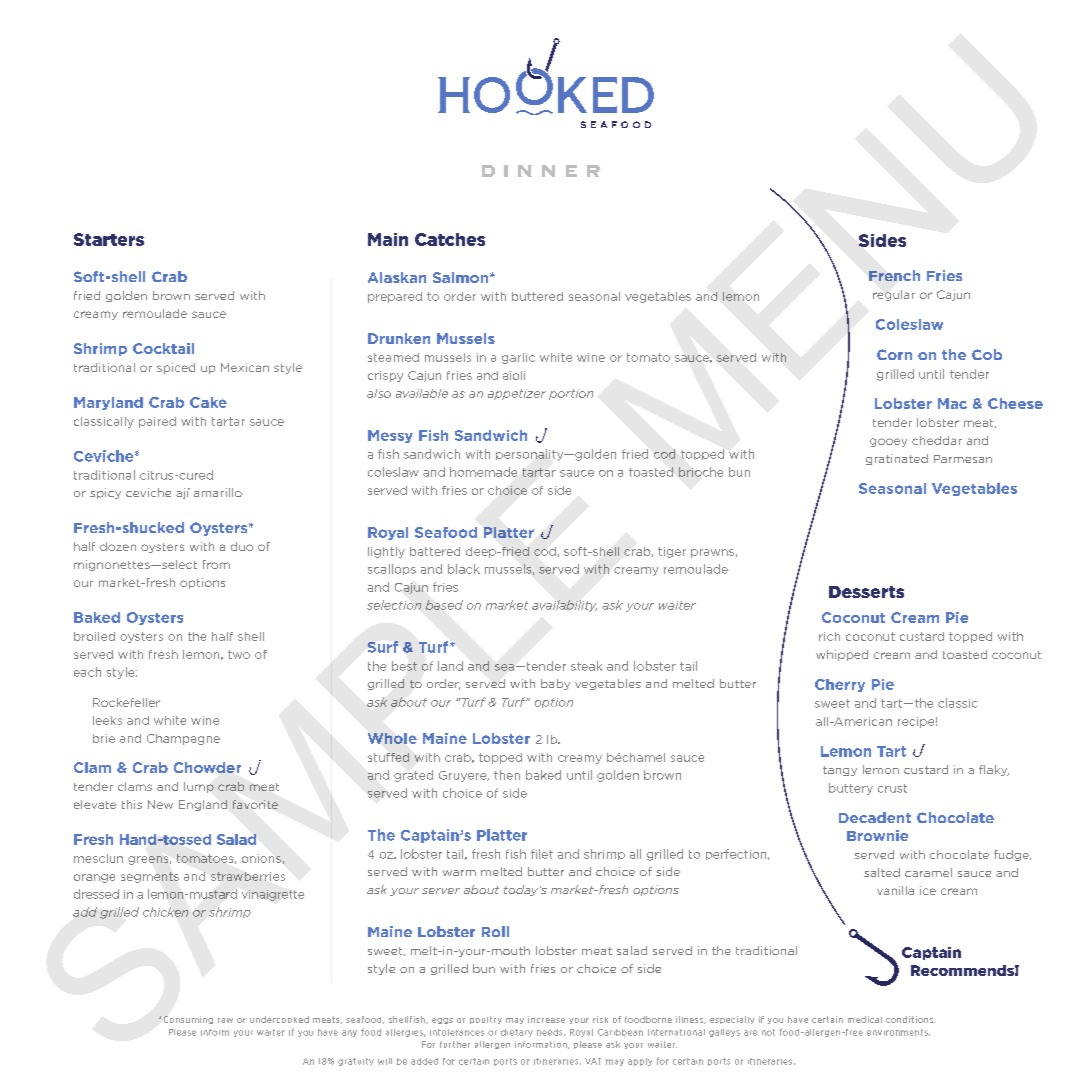 This screenshot has height=1092, width=1092. What do you see at coordinates (242, 546) in the screenshot?
I see `duo` at bounding box center [242, 546].
